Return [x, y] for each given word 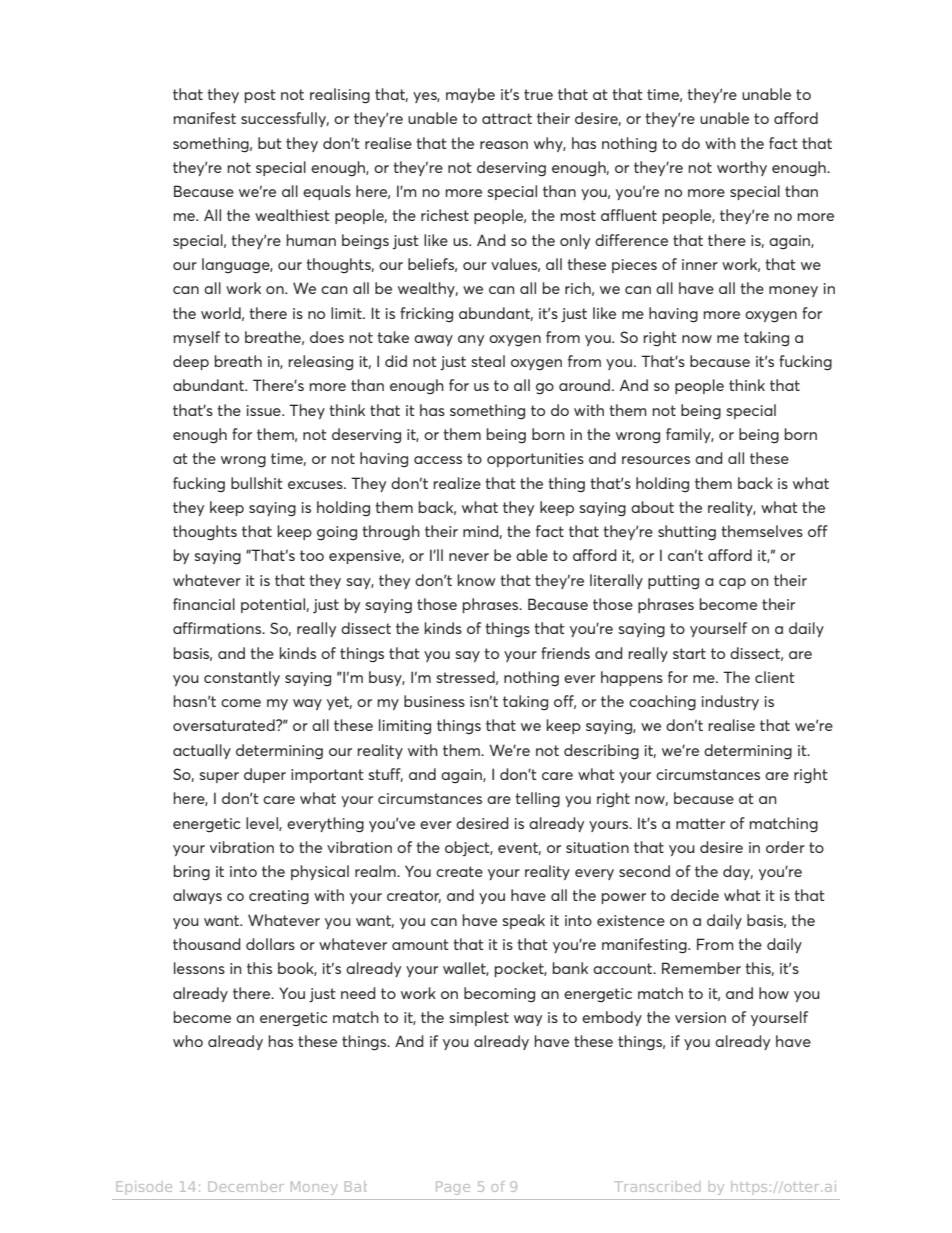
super [219, 777]
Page [453, 1188]
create [459, 871]
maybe [470, 95]
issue [265, 410]
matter [700, 823]
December [246, 1186]
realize [457, 483]
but [270, 143]
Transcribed [657, 1186]
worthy [742, 168]
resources [656, 460]
